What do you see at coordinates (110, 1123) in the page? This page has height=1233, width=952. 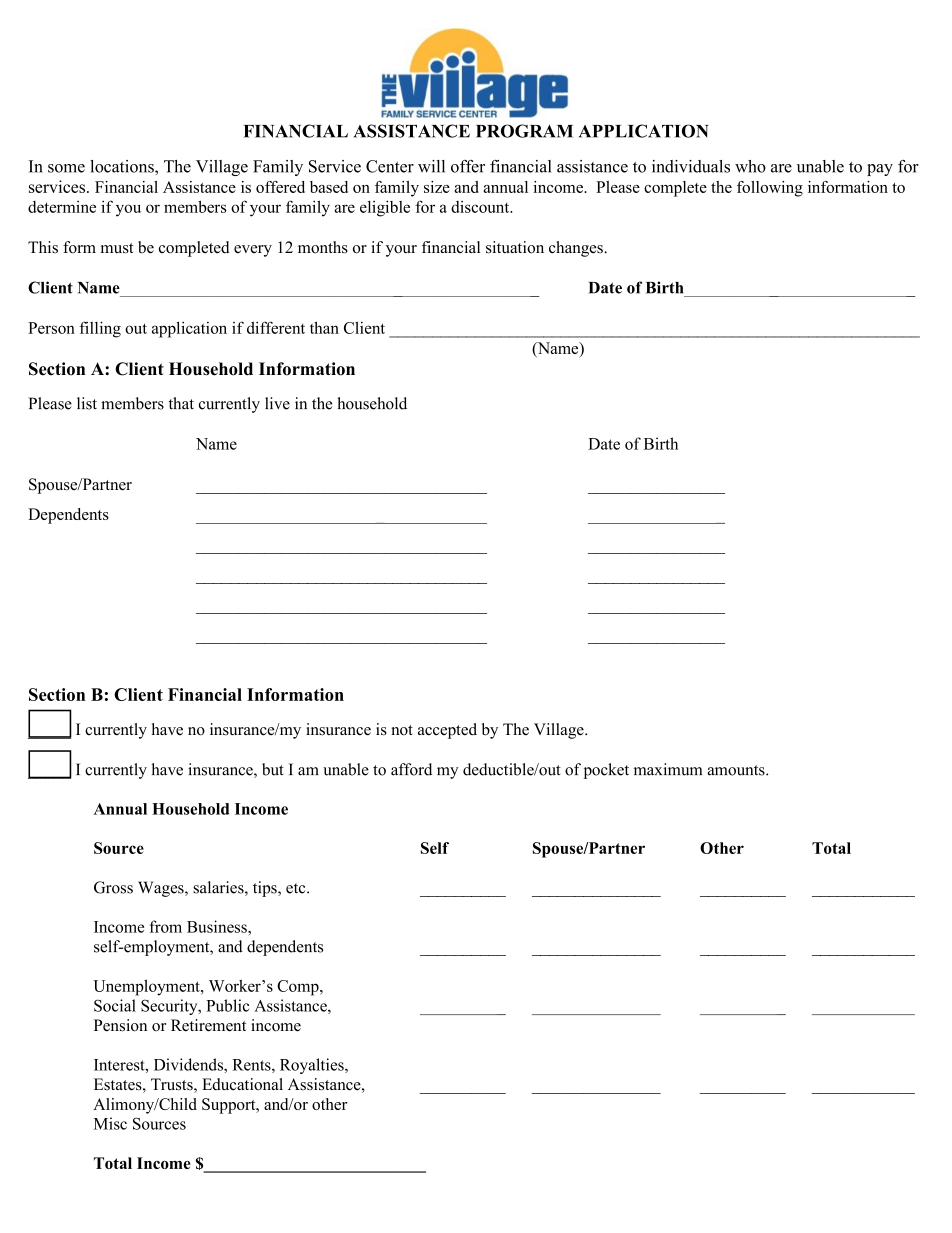 I see `Misc` at bounding box center [110, 1123].
